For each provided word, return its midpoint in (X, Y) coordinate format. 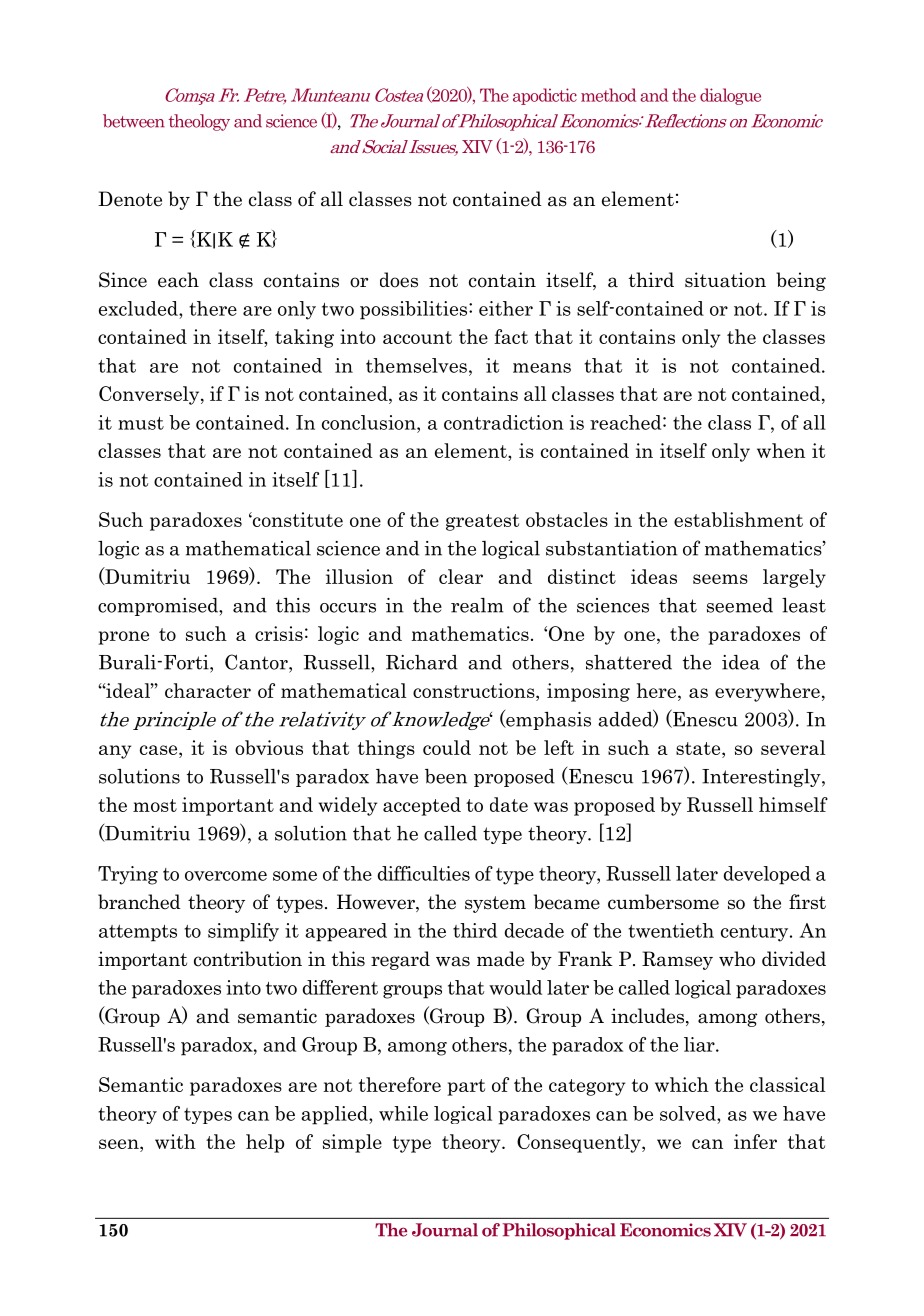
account (417, 337)
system (495, 904)
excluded (139, 308)
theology (199, 122)
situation (725, 280)
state (699, 748)
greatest (482, 522)
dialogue (730, 96)
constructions (475, 690)
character (208, 690)
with (175, 1141)
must (141, 423)
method (608, 95)
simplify (243, 932)
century (756, 933)
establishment (738, 519)
